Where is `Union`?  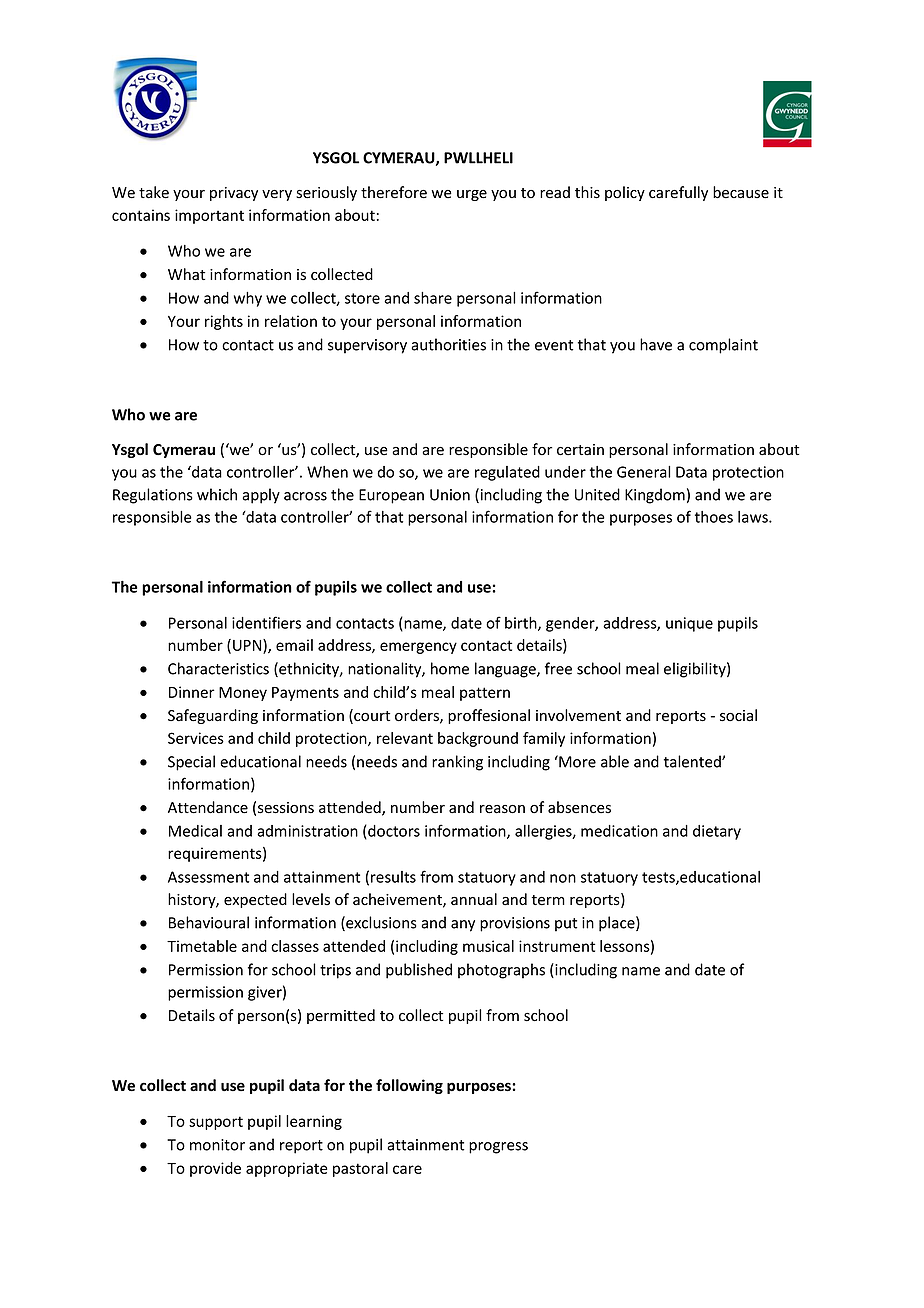 Union is located at coordinates (450, 495).
